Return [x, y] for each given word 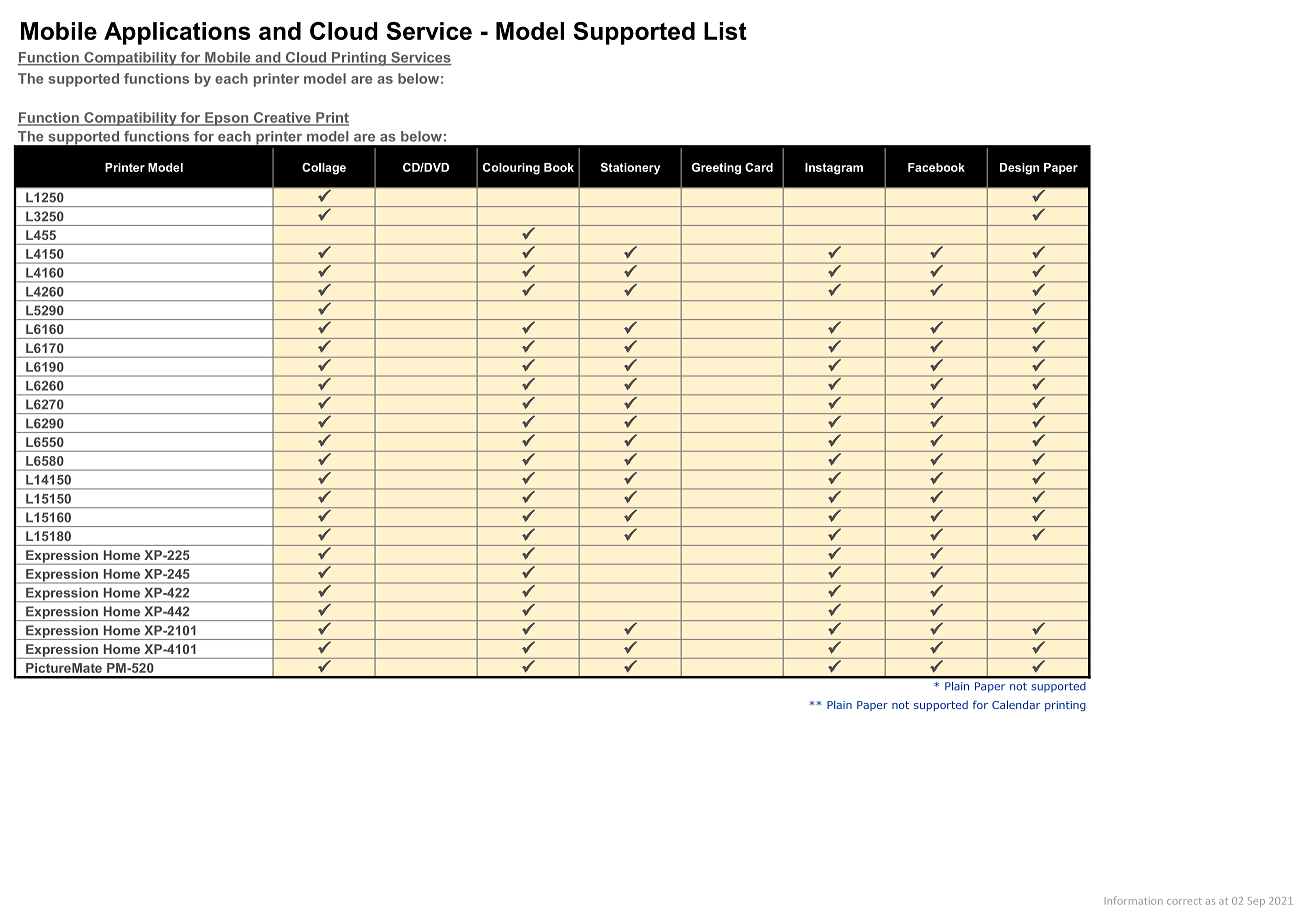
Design [1019, 169]
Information [1134, 900]
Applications [177, 33]
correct [1184, 901]
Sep [1256, 902]
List [725, 31]
